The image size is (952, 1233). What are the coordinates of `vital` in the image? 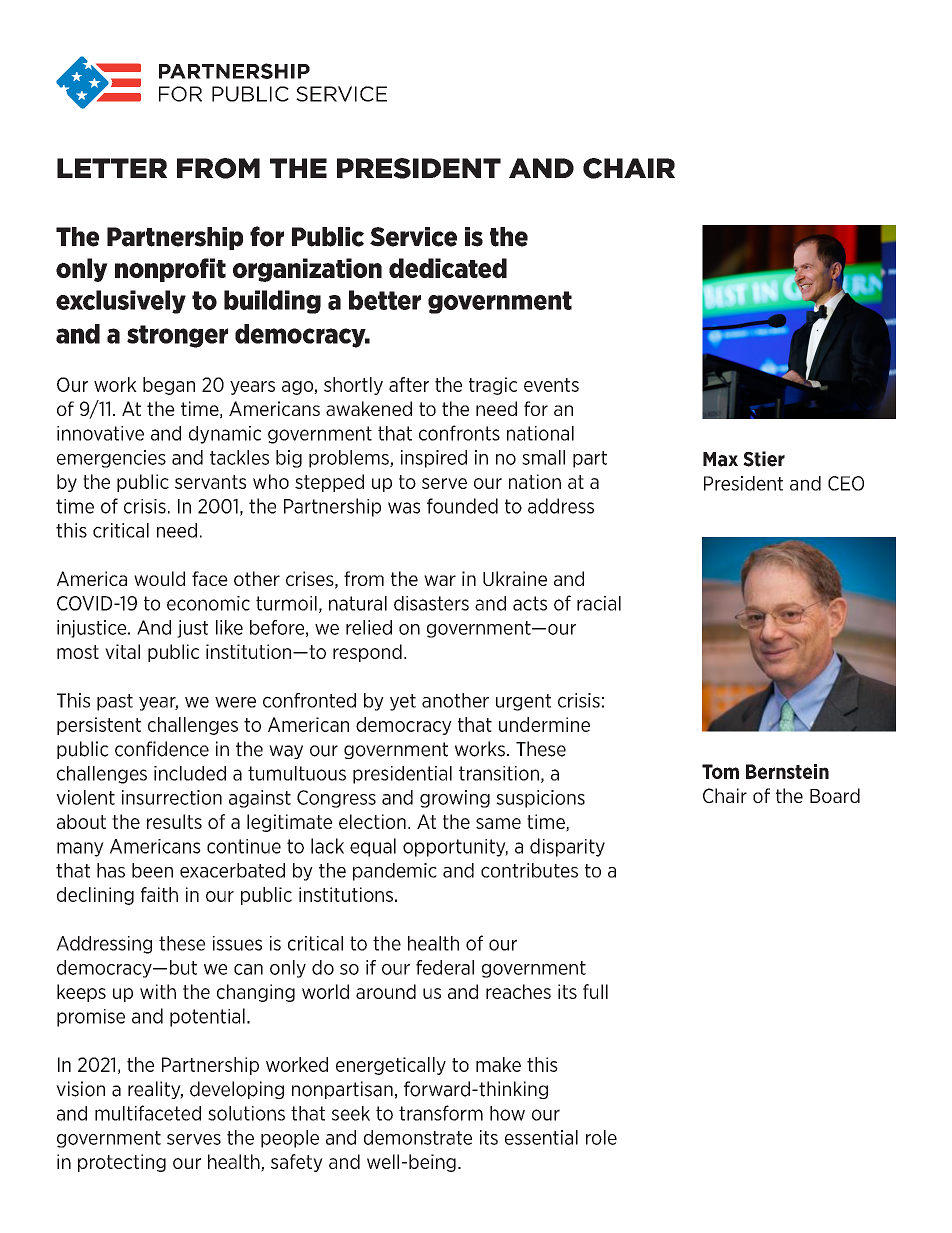 It's located at (122, 651).
